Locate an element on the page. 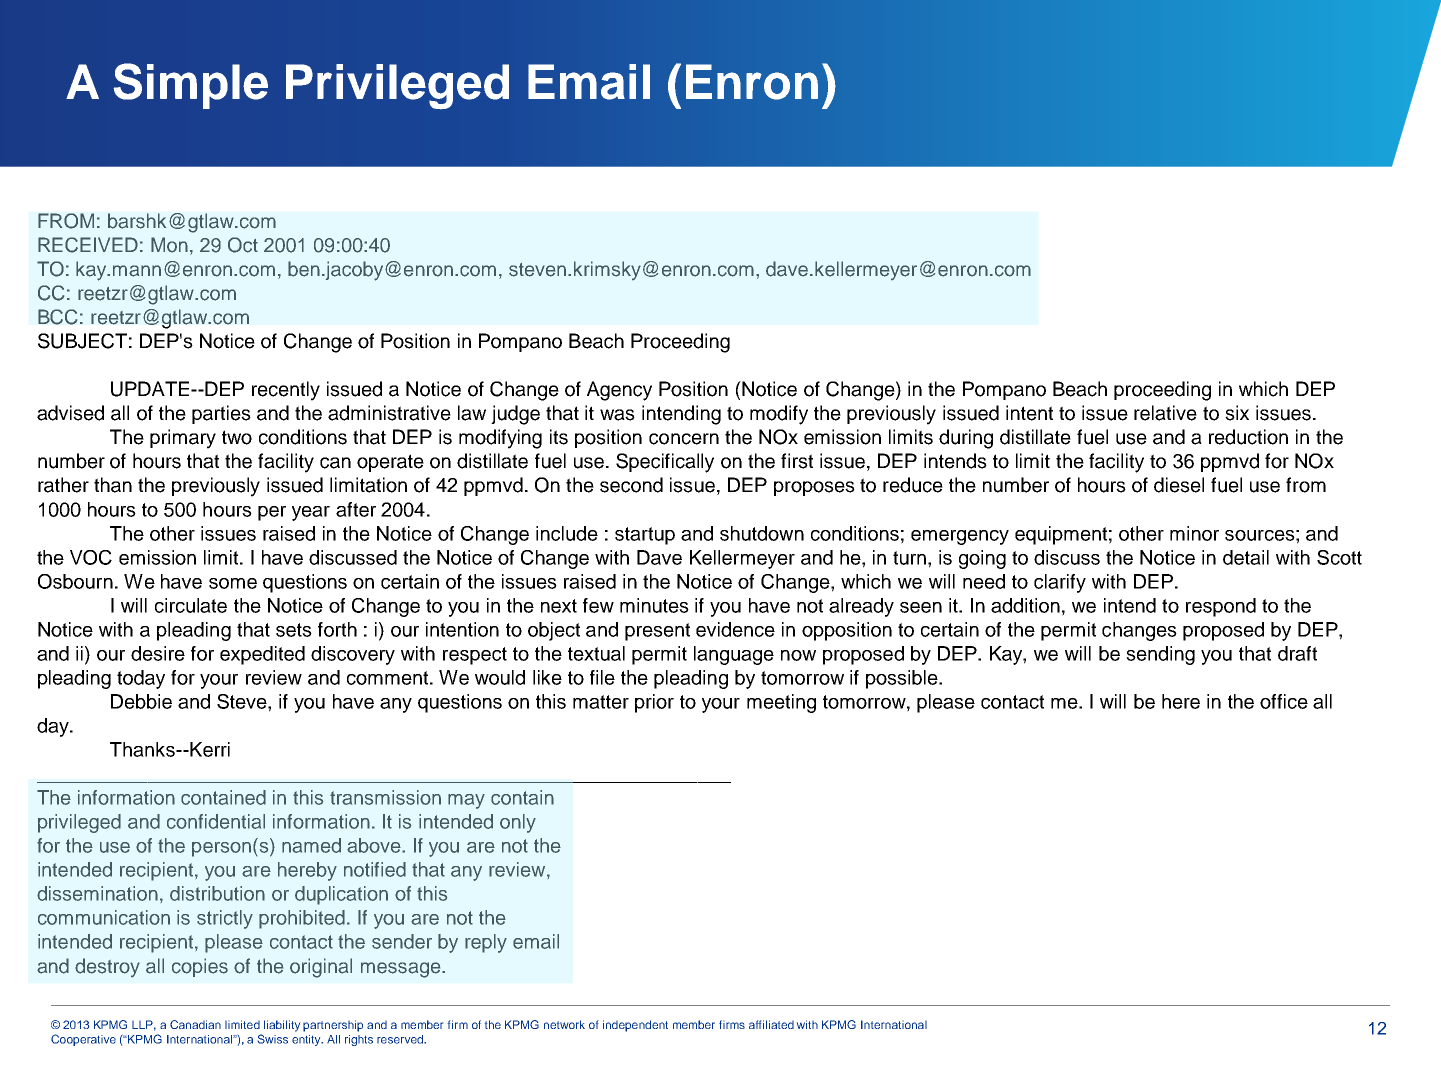 This image has height=1081, width=1441. office is located at coordinates (1284, 701).
